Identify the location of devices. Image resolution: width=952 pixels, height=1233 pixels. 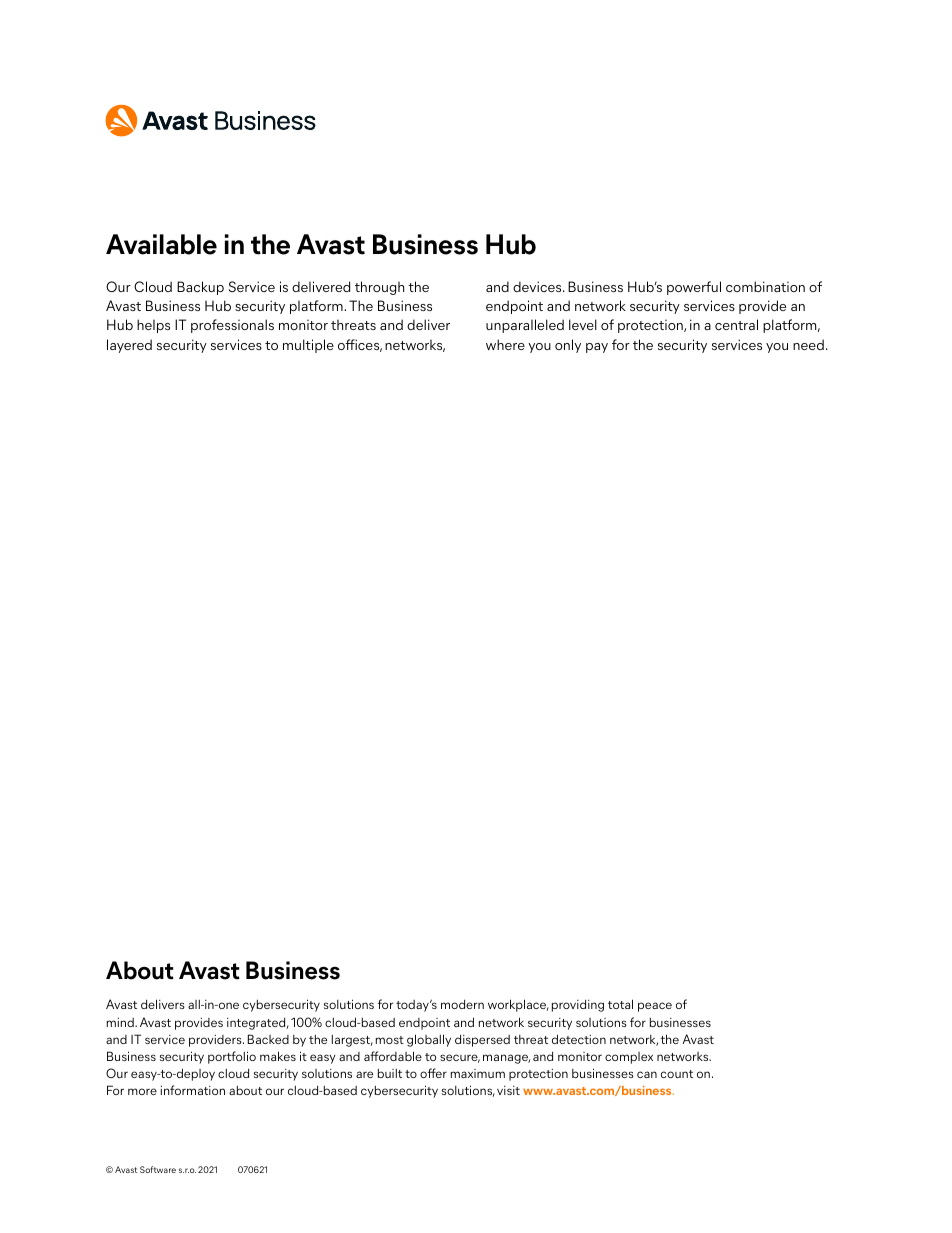
(538, 286).
